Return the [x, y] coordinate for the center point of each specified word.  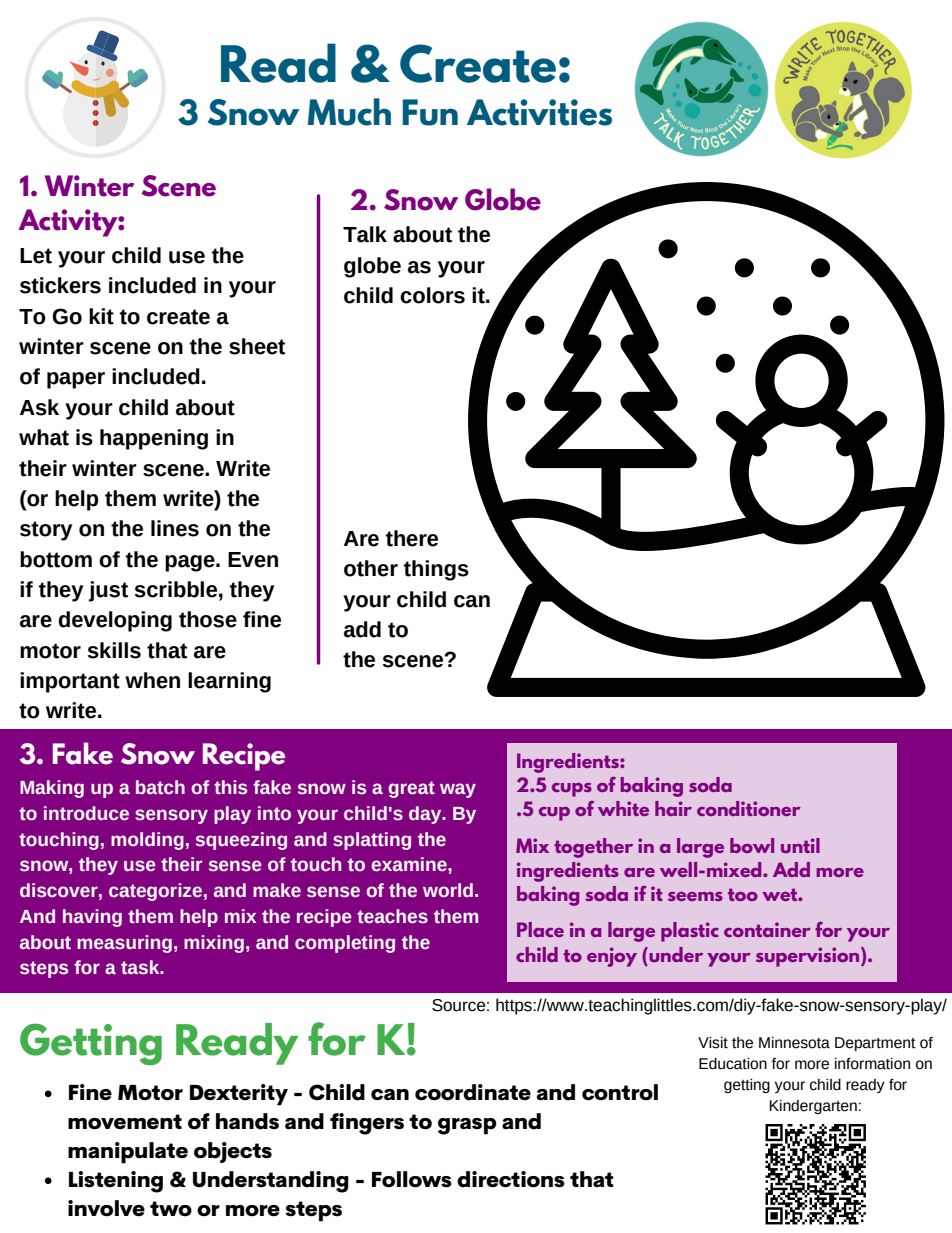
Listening [116, 1182]
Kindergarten [813, 1107]
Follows [412, 1179]
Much [349, 112]
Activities [539, 112]
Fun [430, 112]
